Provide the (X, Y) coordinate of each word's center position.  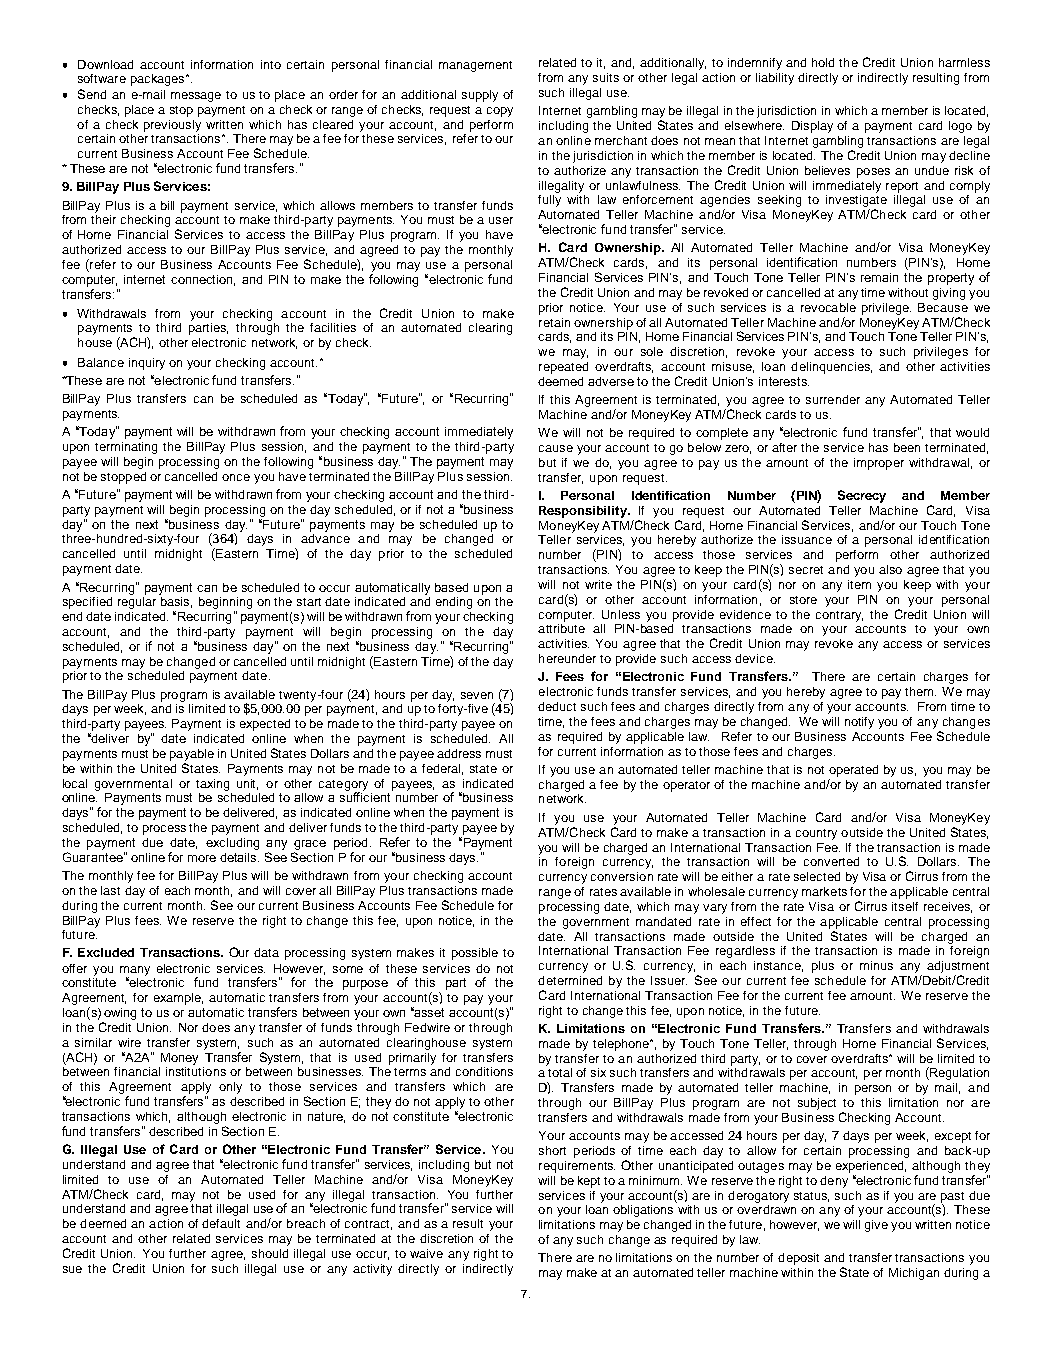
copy (500, 112)
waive (426, 1253)
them (920, 691)
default (221, 1223)
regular (137, 601)
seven (477, 695)
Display (812, 127)
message (196, 97)
